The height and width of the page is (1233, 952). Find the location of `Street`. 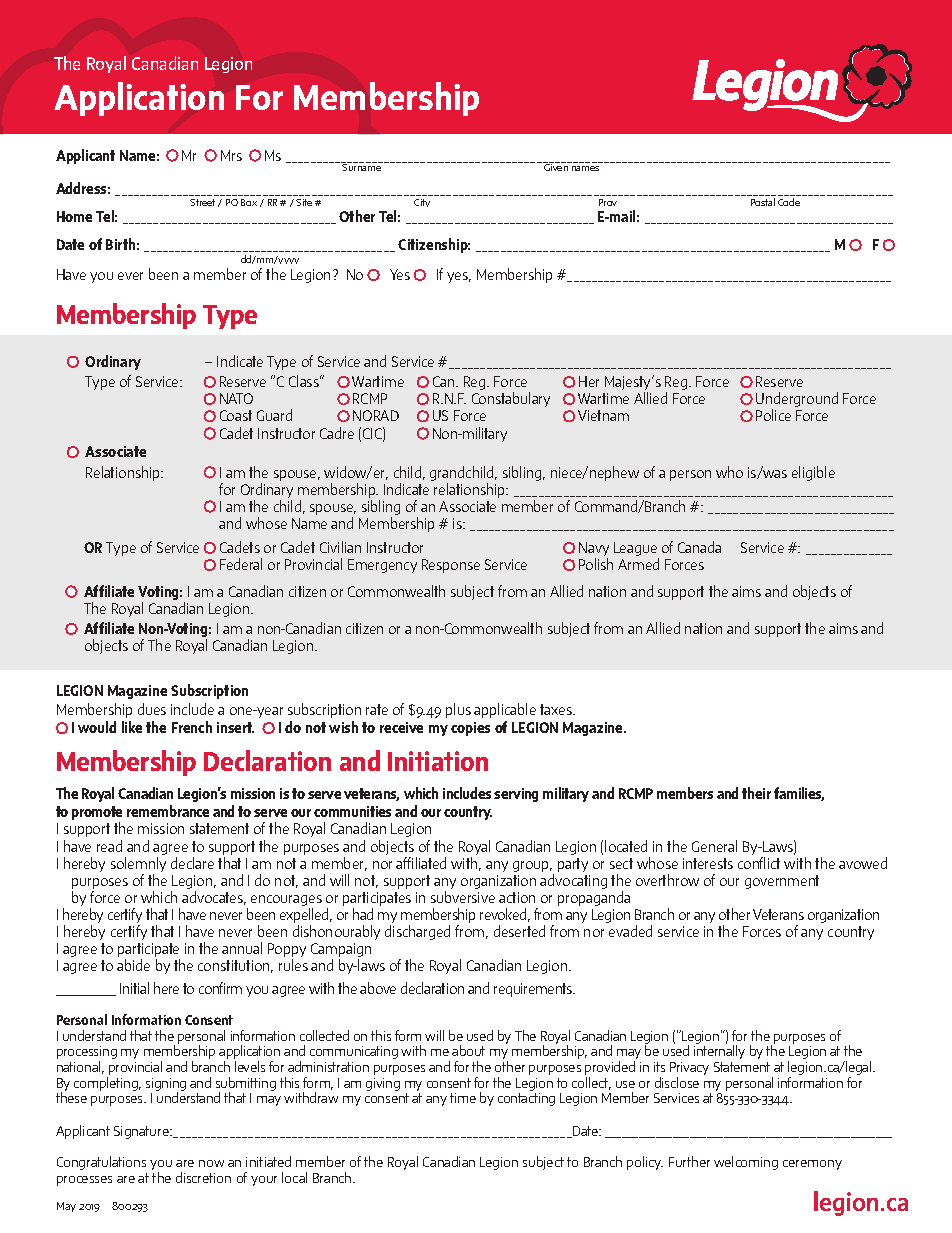

Street is located at coordinates (202, 202).
